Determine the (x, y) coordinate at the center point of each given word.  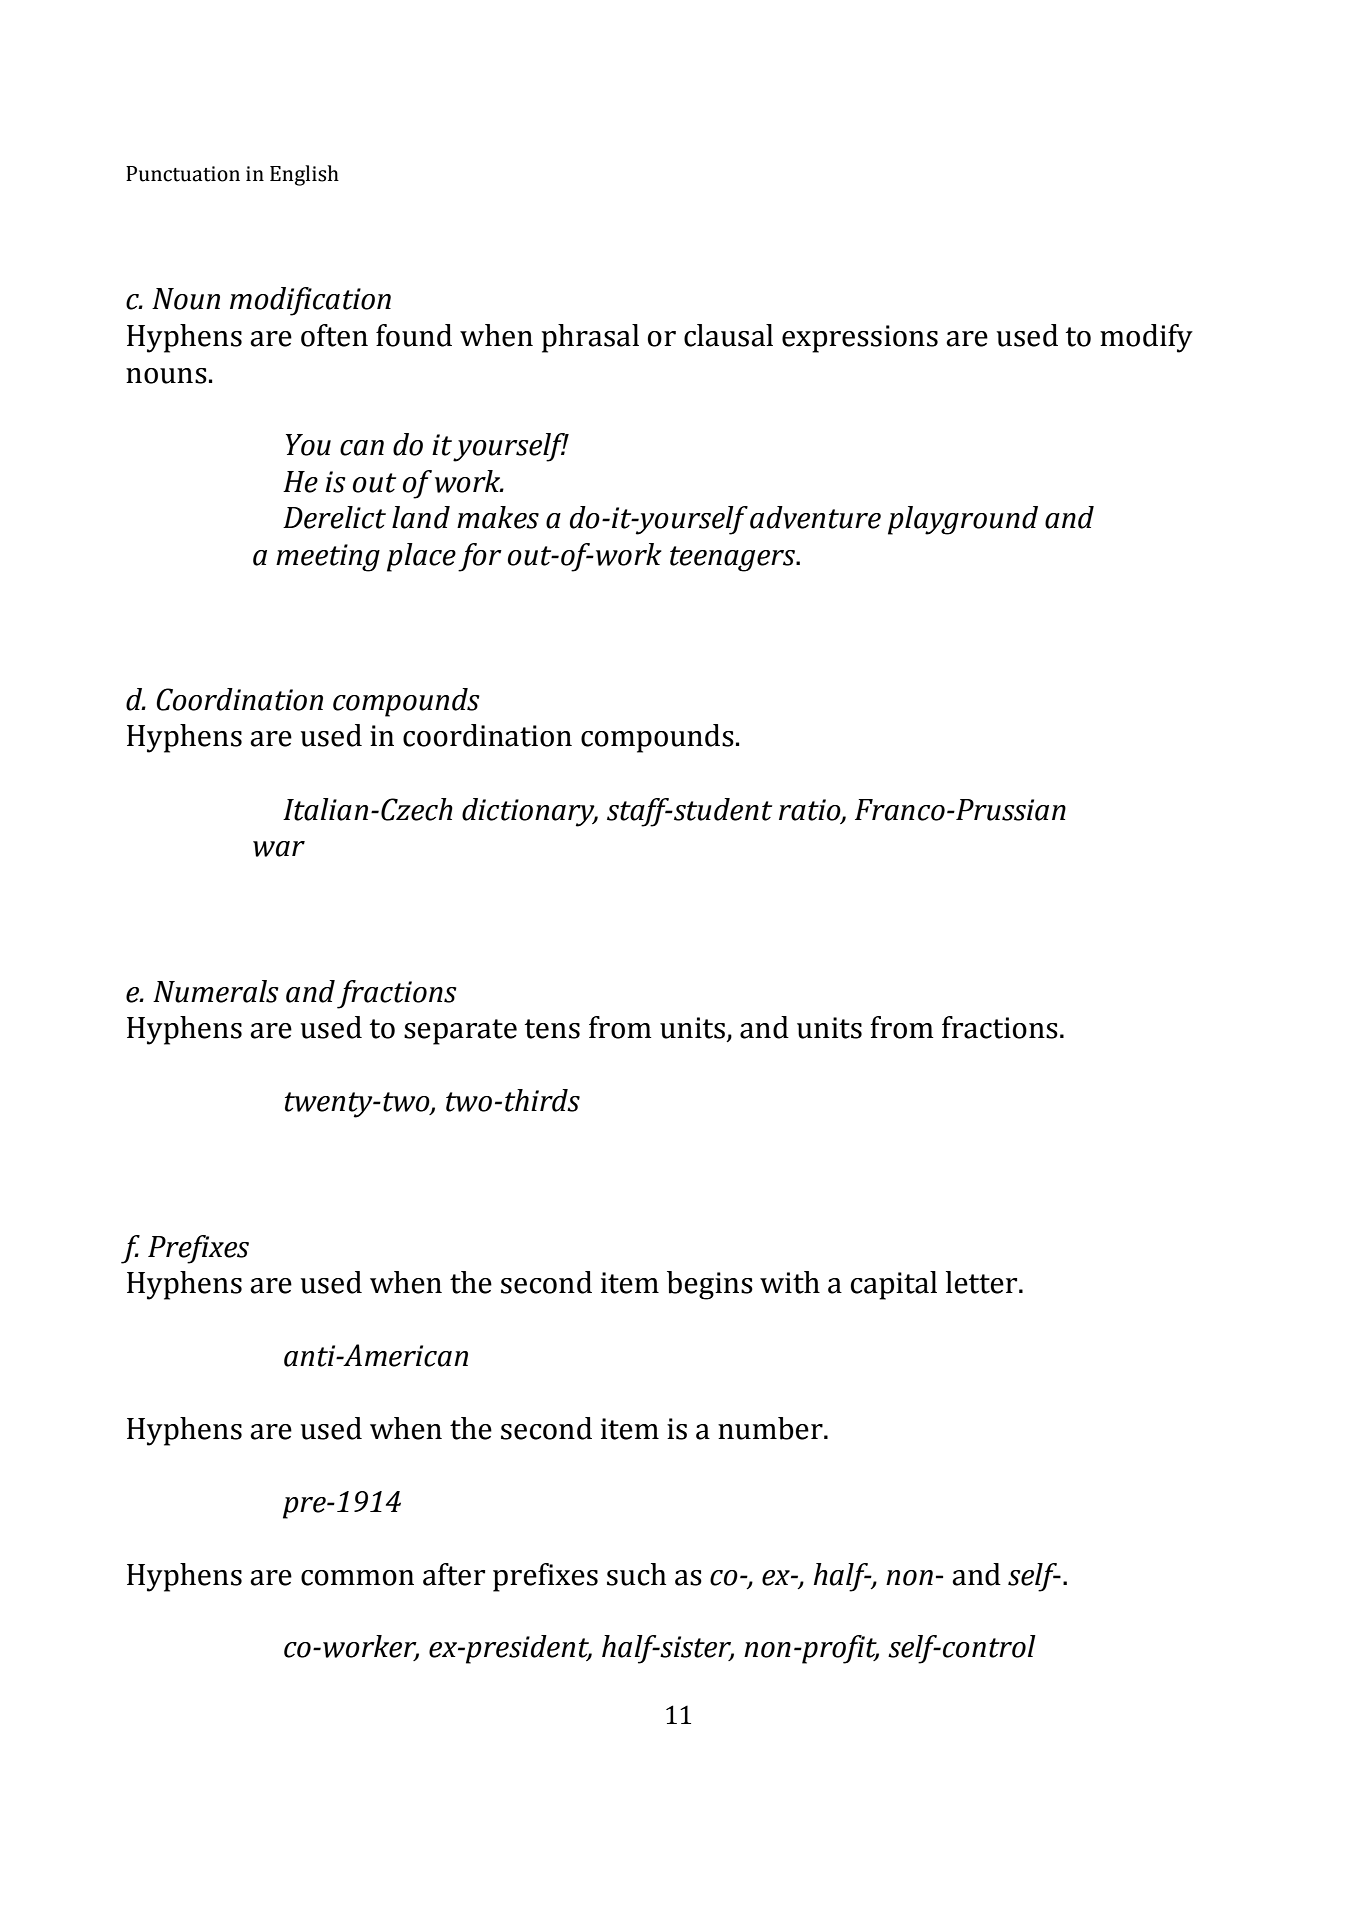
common (357, 1578)
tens (552, 1029)
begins (710, 1285)
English (304, 175)
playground (963, 520)
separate (460, 1032)
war (279, 849)
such (636, 1574)
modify (1146, 338)
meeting (328, 558)
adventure (815, 517)
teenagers (734, 559)
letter (983, 1282)
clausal (728, 335)
